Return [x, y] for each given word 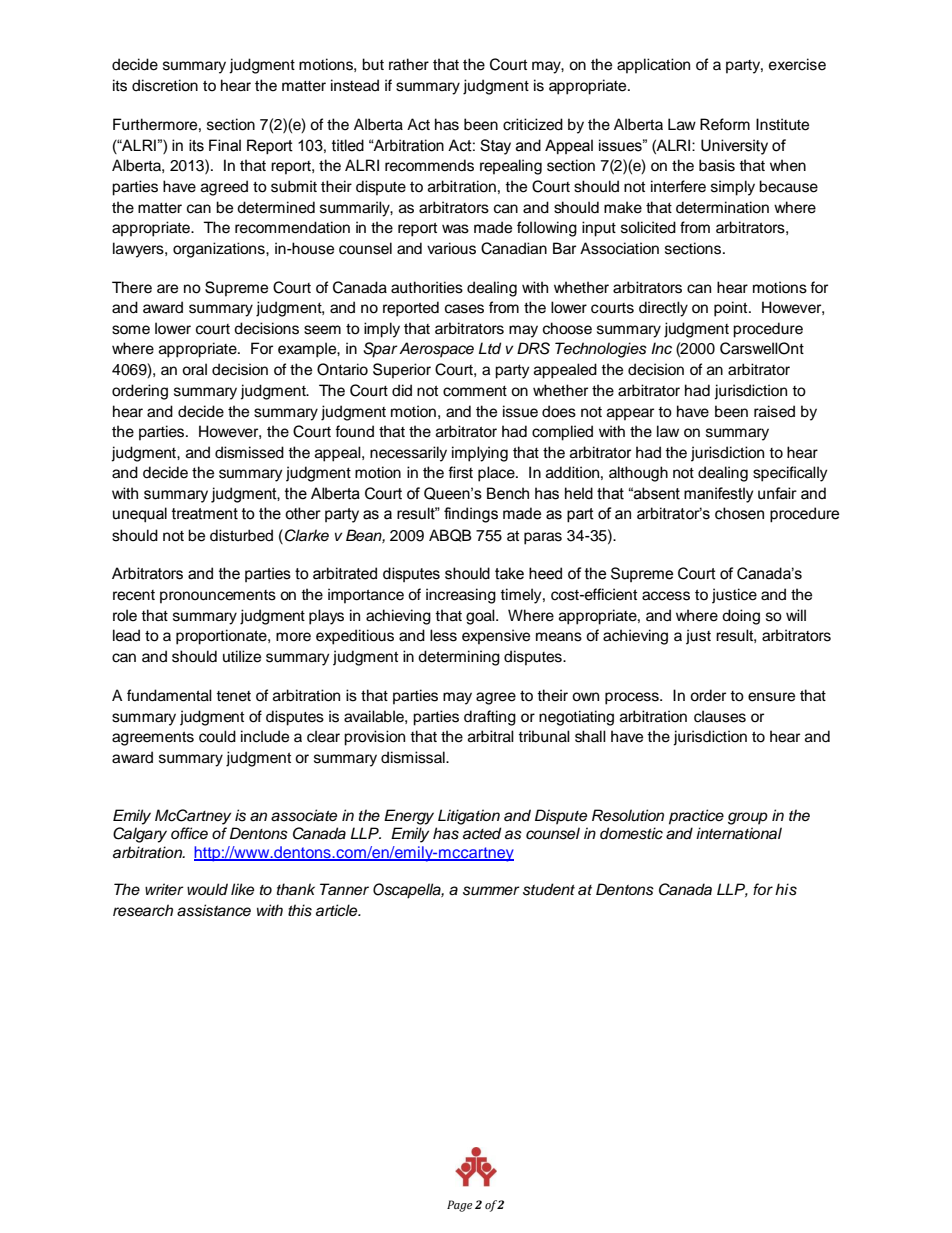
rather [409, 64]
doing [741, 617]
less [443, 635]
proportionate [222, 637]
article [338, 910]
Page [459, 1206]
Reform [725, 124]
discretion [165, 85]
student [549, 889]
